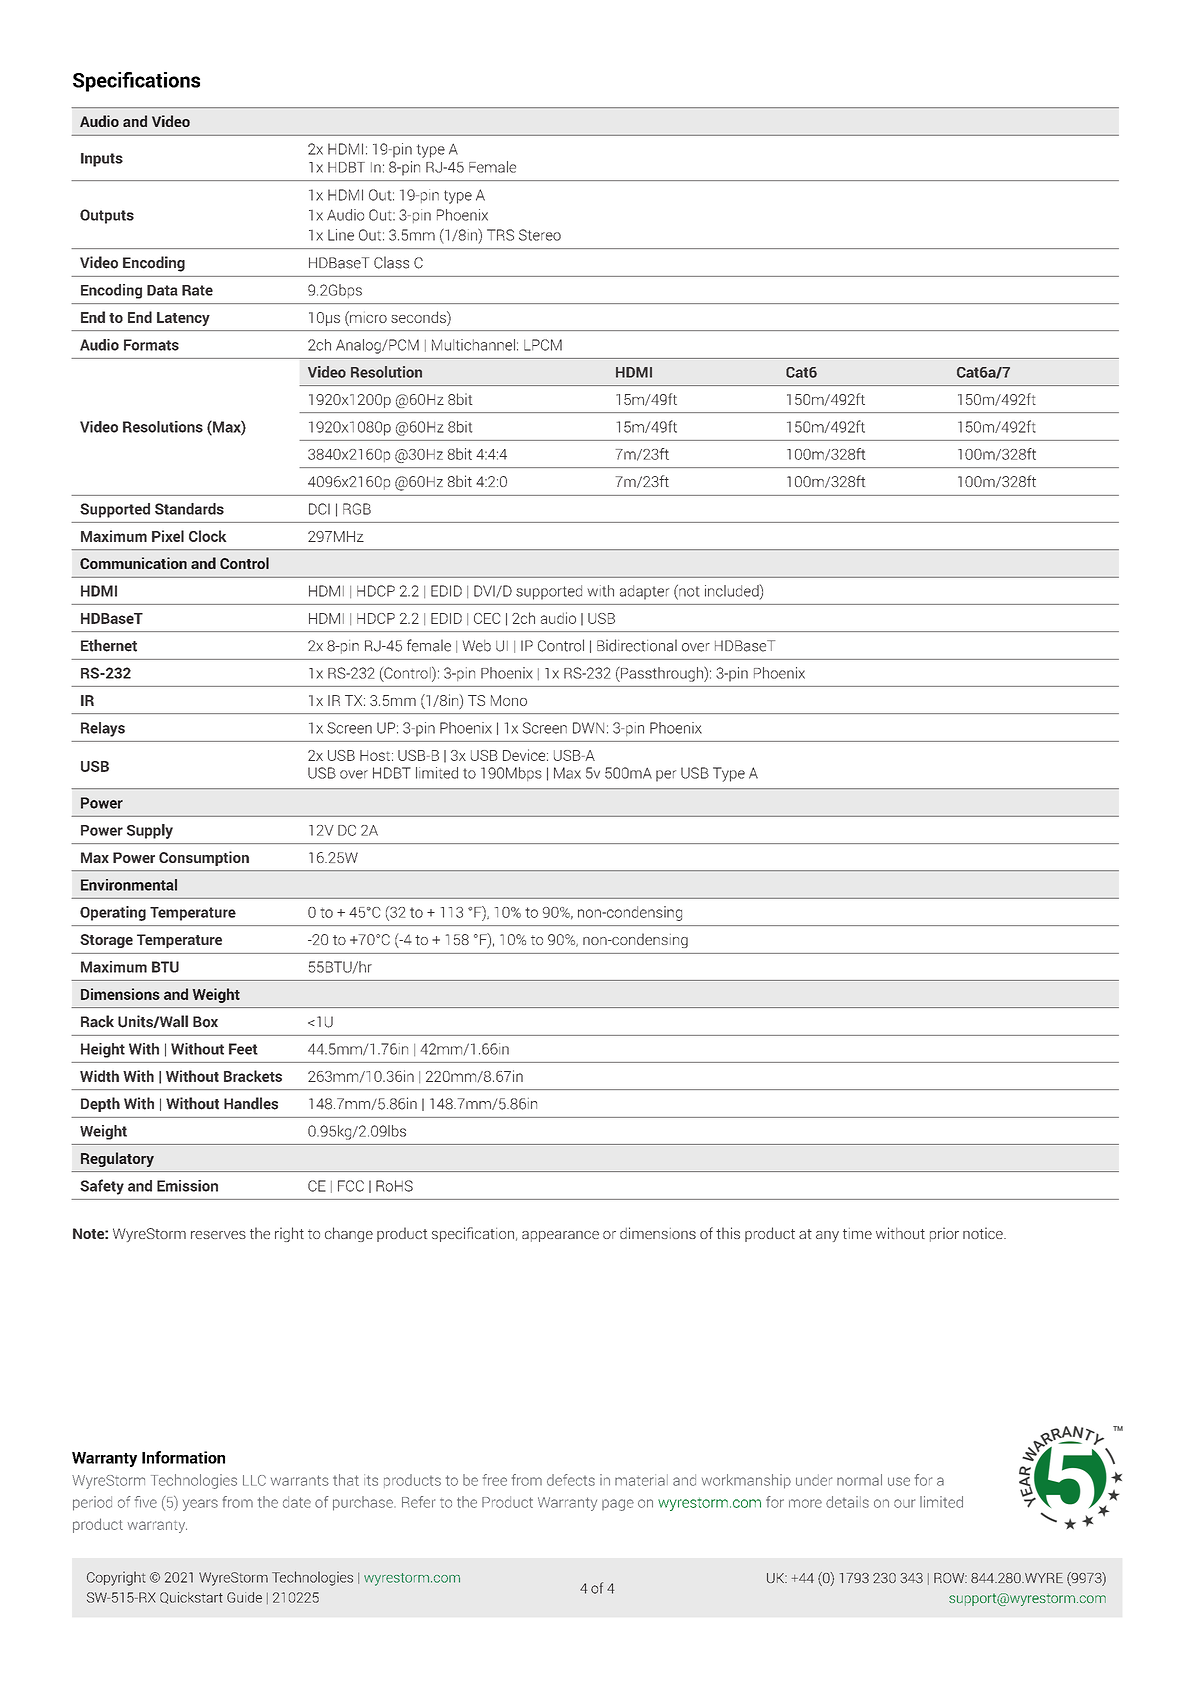 The image size is (1195, 1690). What do you see at coordinates (208, 536) in the image?
I see `Clock` at bounding box center [208, 536].
